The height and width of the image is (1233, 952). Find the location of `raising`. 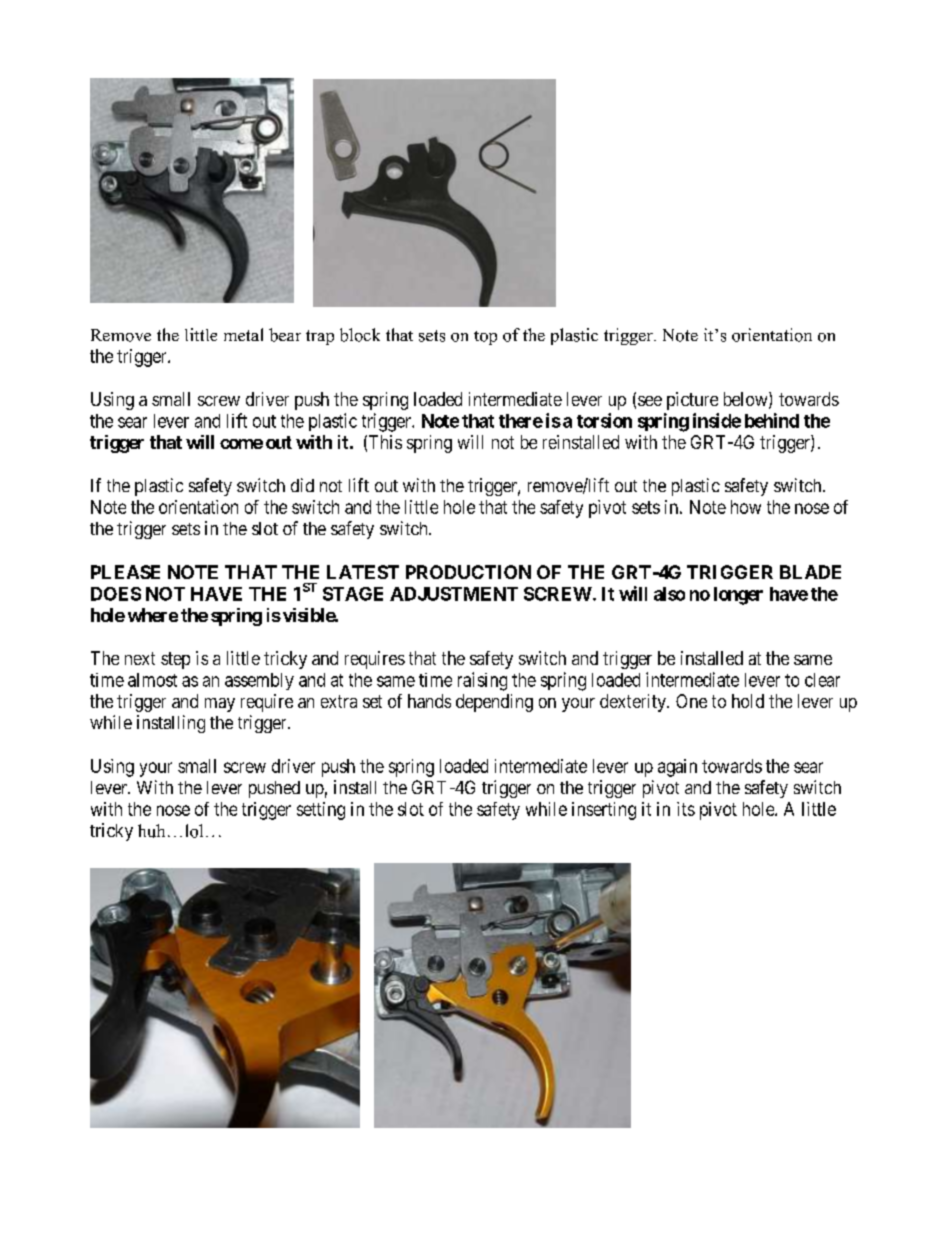

raising is located at coordinates (482, 681).
